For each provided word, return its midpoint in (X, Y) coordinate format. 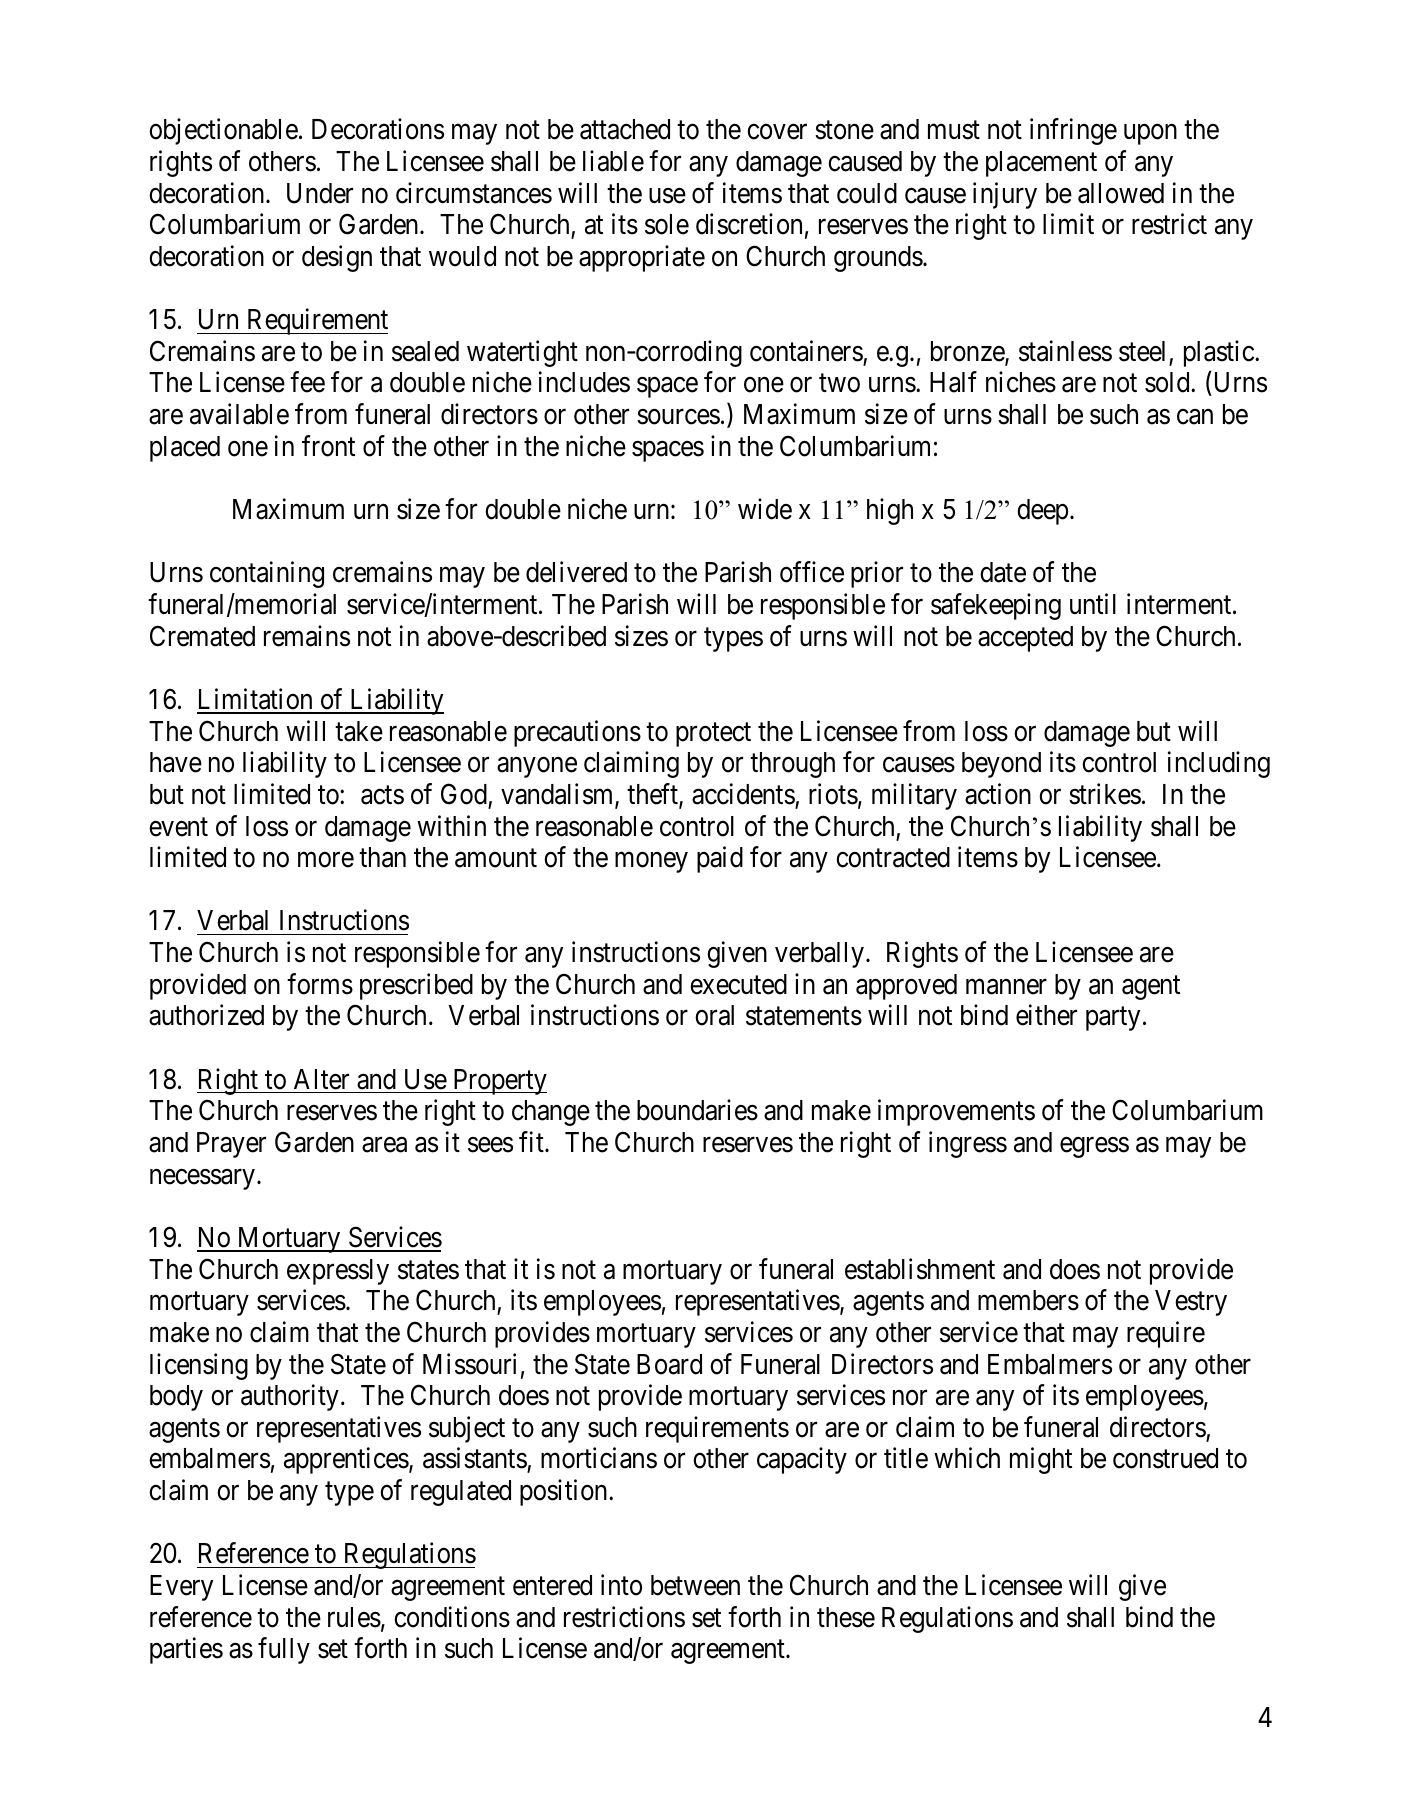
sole (667, 224)
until (1093, 603)
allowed (1121, 193)
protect (713, 735)
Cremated (202, 636)
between (695, 1585)
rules (354, 1617)
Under (320, 193)
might (1041, 1461)
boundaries (697, 1110)
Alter (321, 1079)
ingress (968, 1144)
